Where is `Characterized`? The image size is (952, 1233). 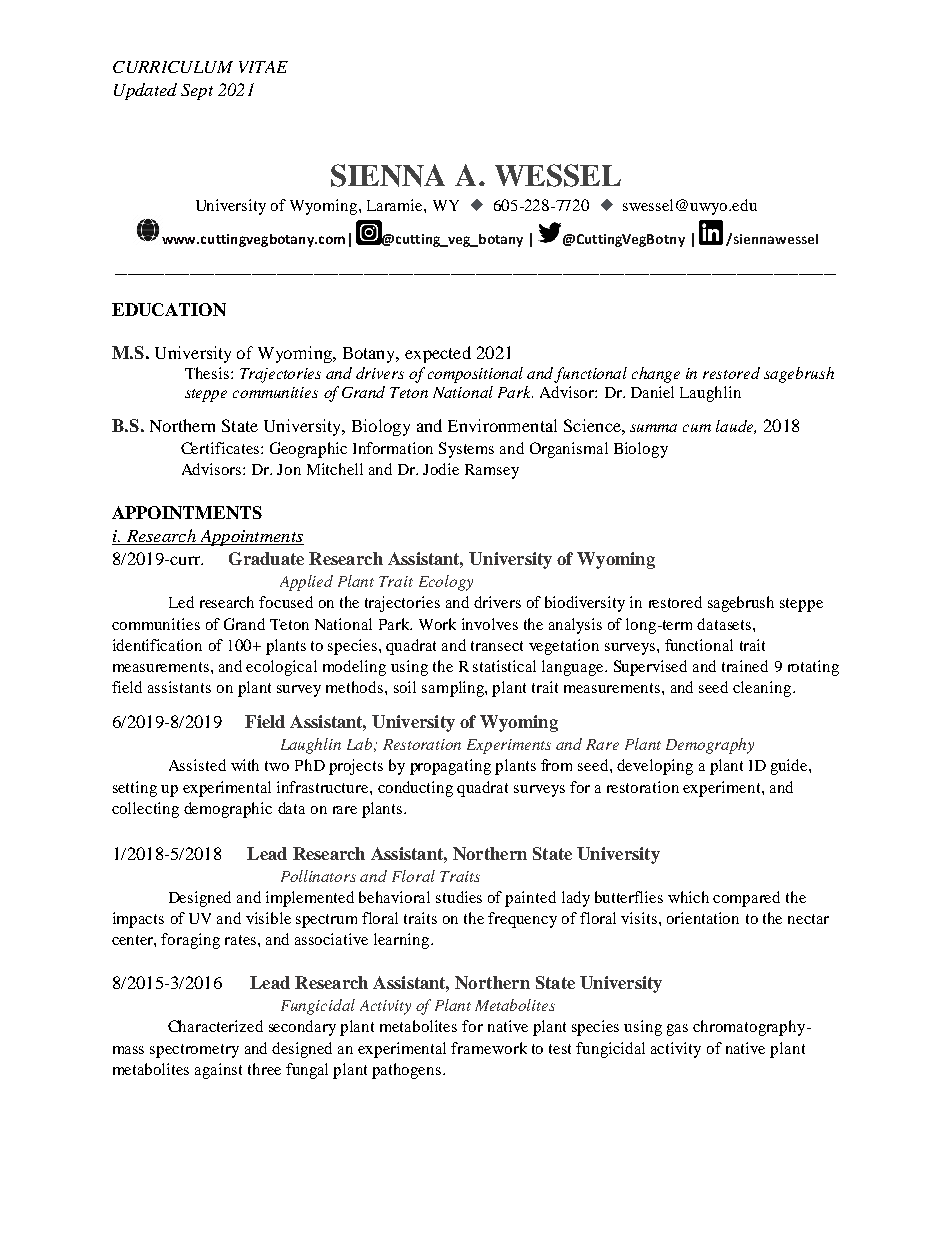 Characterized is located at coordinates (215, 1026).
